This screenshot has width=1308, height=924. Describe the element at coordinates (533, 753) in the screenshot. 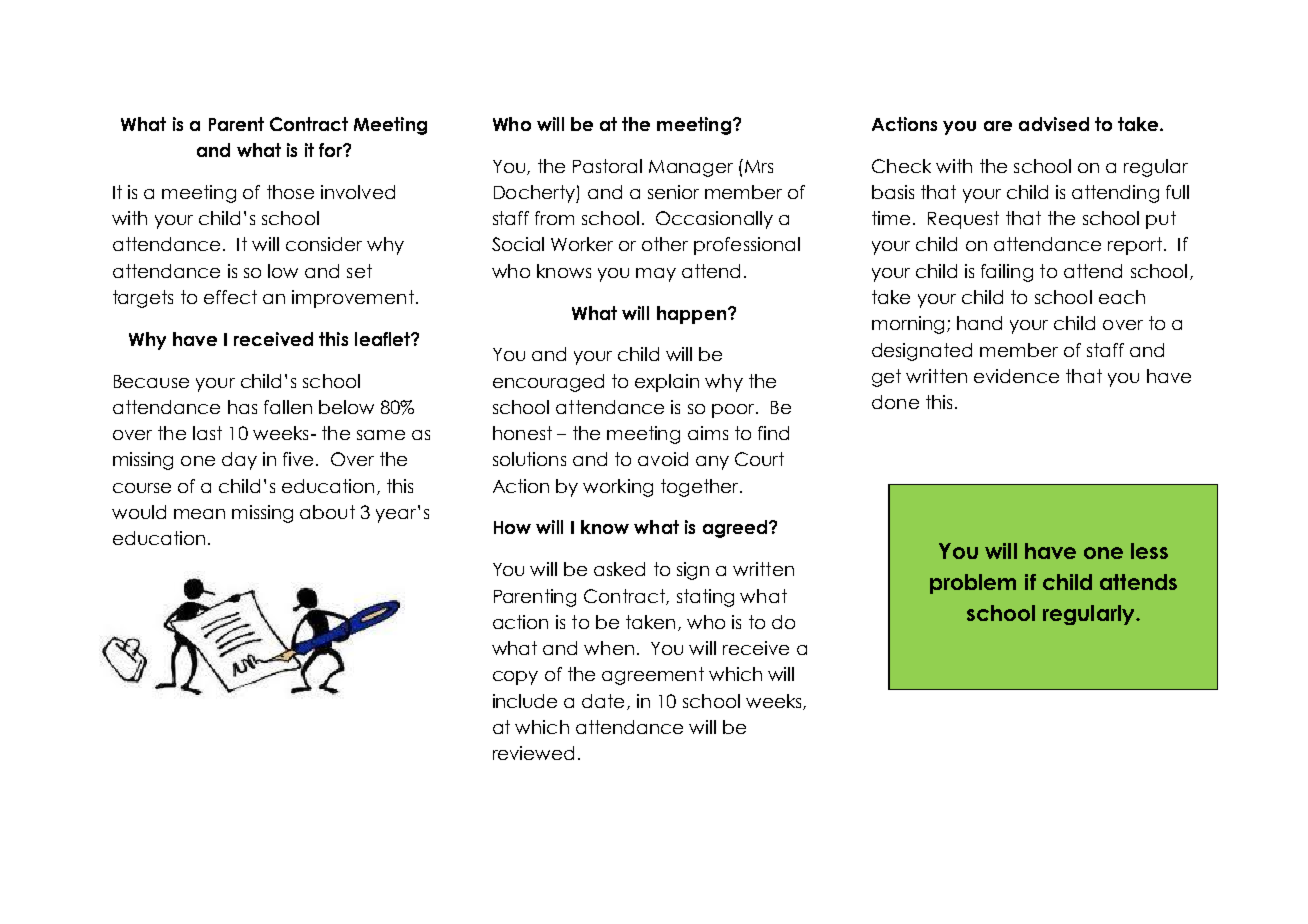

I see `reviewed` at that location.
